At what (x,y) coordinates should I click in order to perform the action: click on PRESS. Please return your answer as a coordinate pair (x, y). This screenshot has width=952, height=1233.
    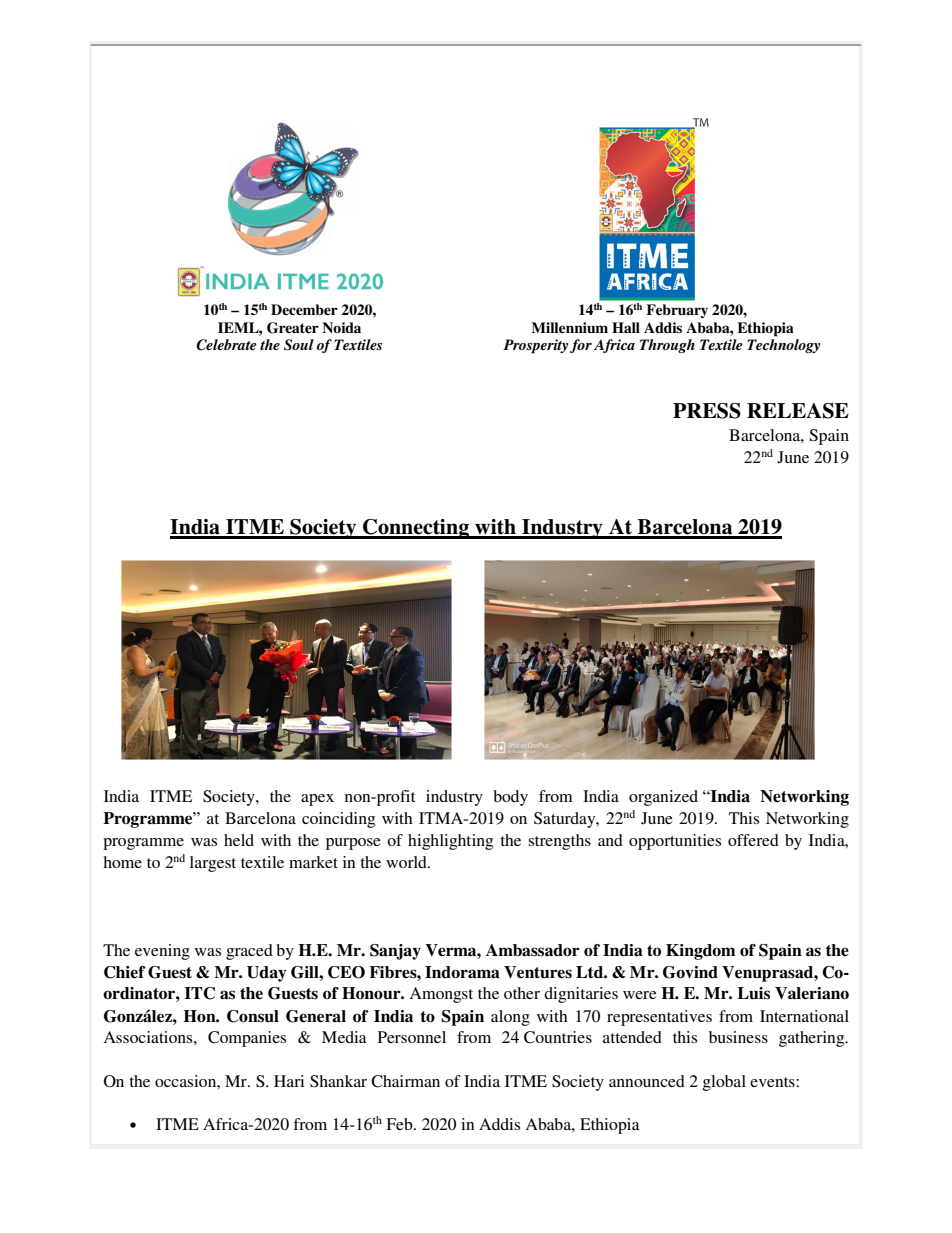
    Looking at the image, I should click on (707, 411).
